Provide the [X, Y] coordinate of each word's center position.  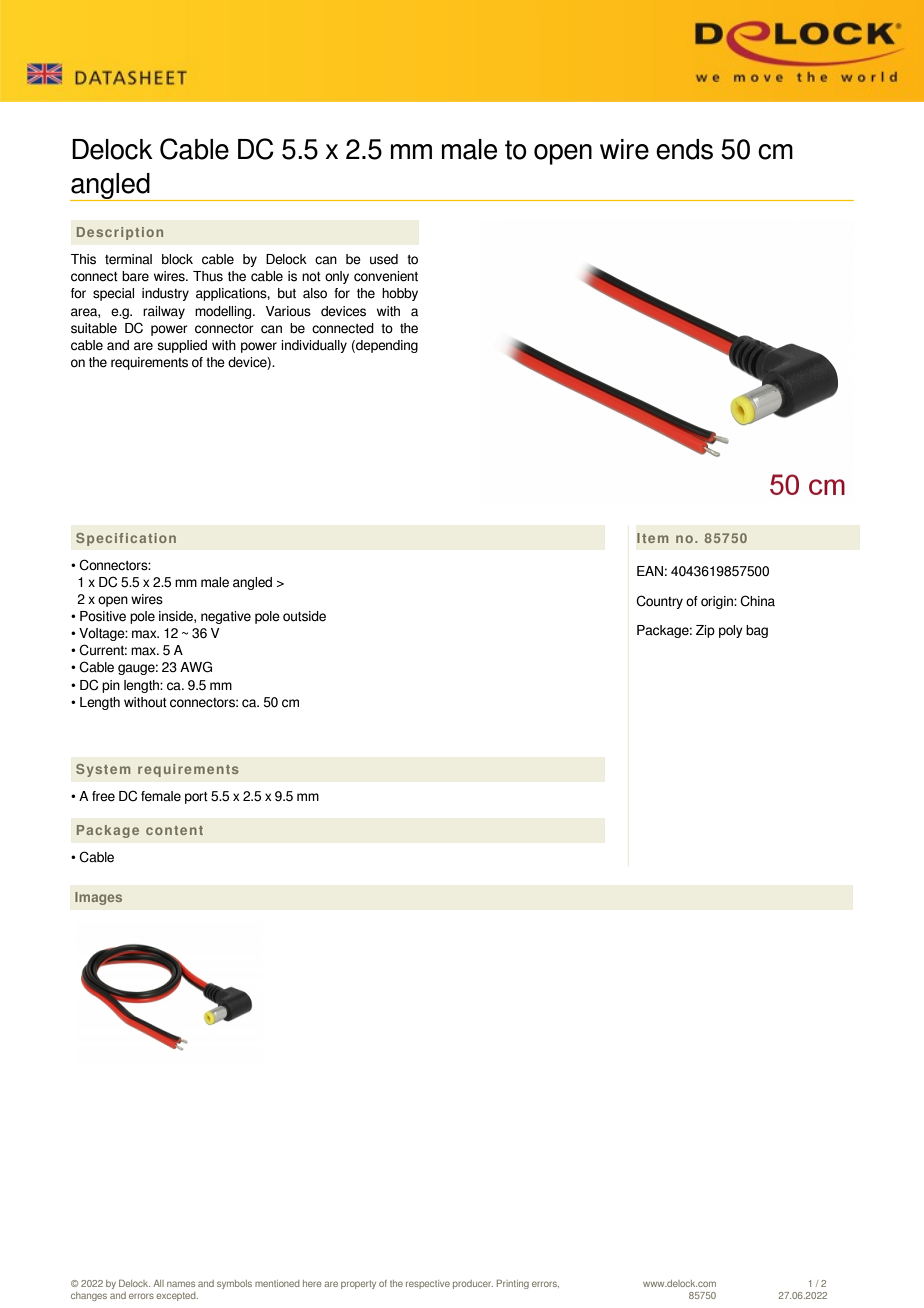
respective [428, 1284]
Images [98, 898]
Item [652, 538]
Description [120, 233]
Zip [705, 631]
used [384, 259]
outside [304, 616]
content [174, 830]
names [181, 1284]
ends [684, 149]
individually [314, 346]
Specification [126, 539]
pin [111, 686]
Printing [513, 1284]
